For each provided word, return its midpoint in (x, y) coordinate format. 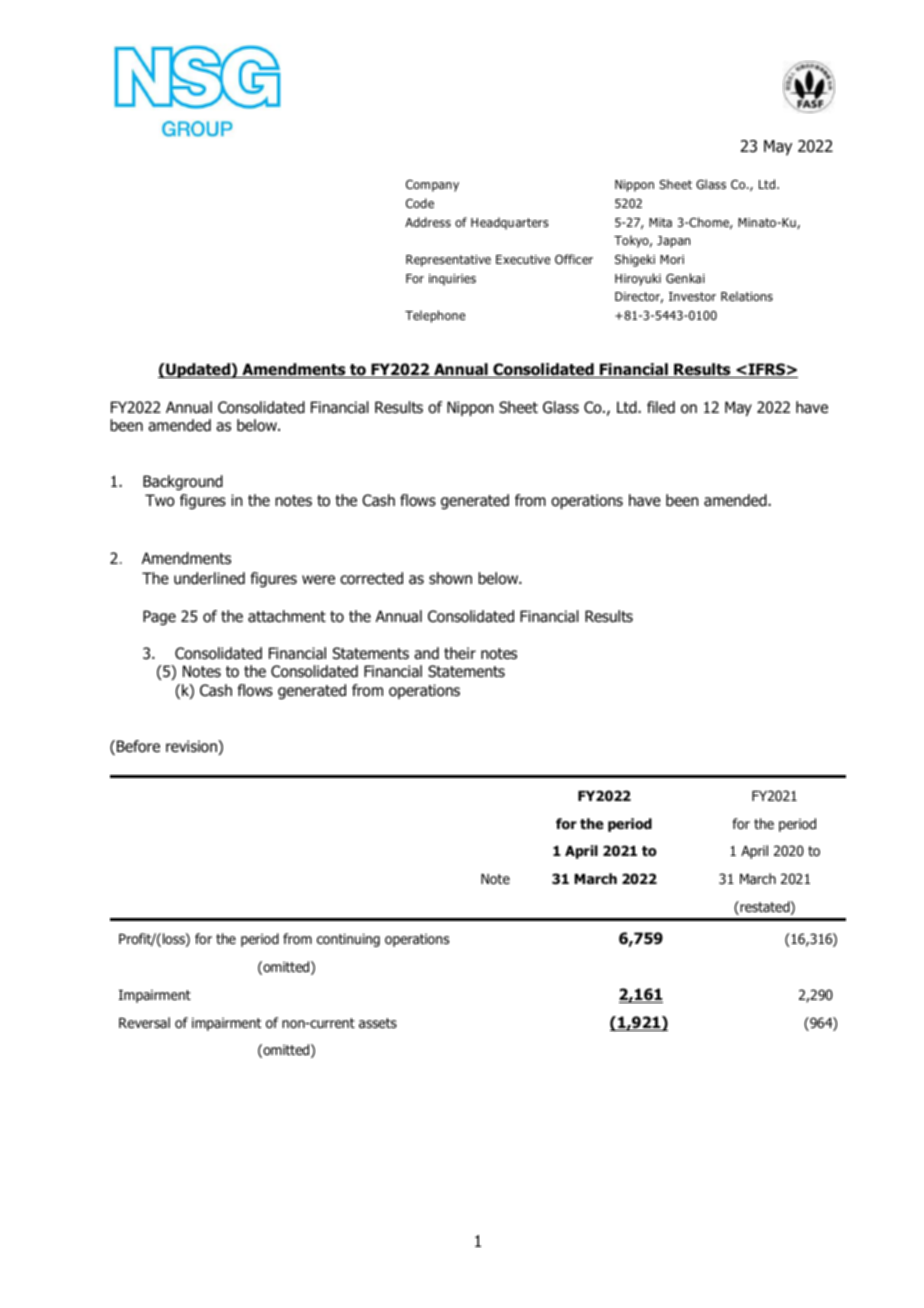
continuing (348, 940)
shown (450, 578)
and (426, 653)
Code (420, 203)
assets (378, 1023)
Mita (660, 222)
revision (192, 747)
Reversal (144, 1022)
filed (661, 407)
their (460, 653)
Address (428, 222)
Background (183, 483)
